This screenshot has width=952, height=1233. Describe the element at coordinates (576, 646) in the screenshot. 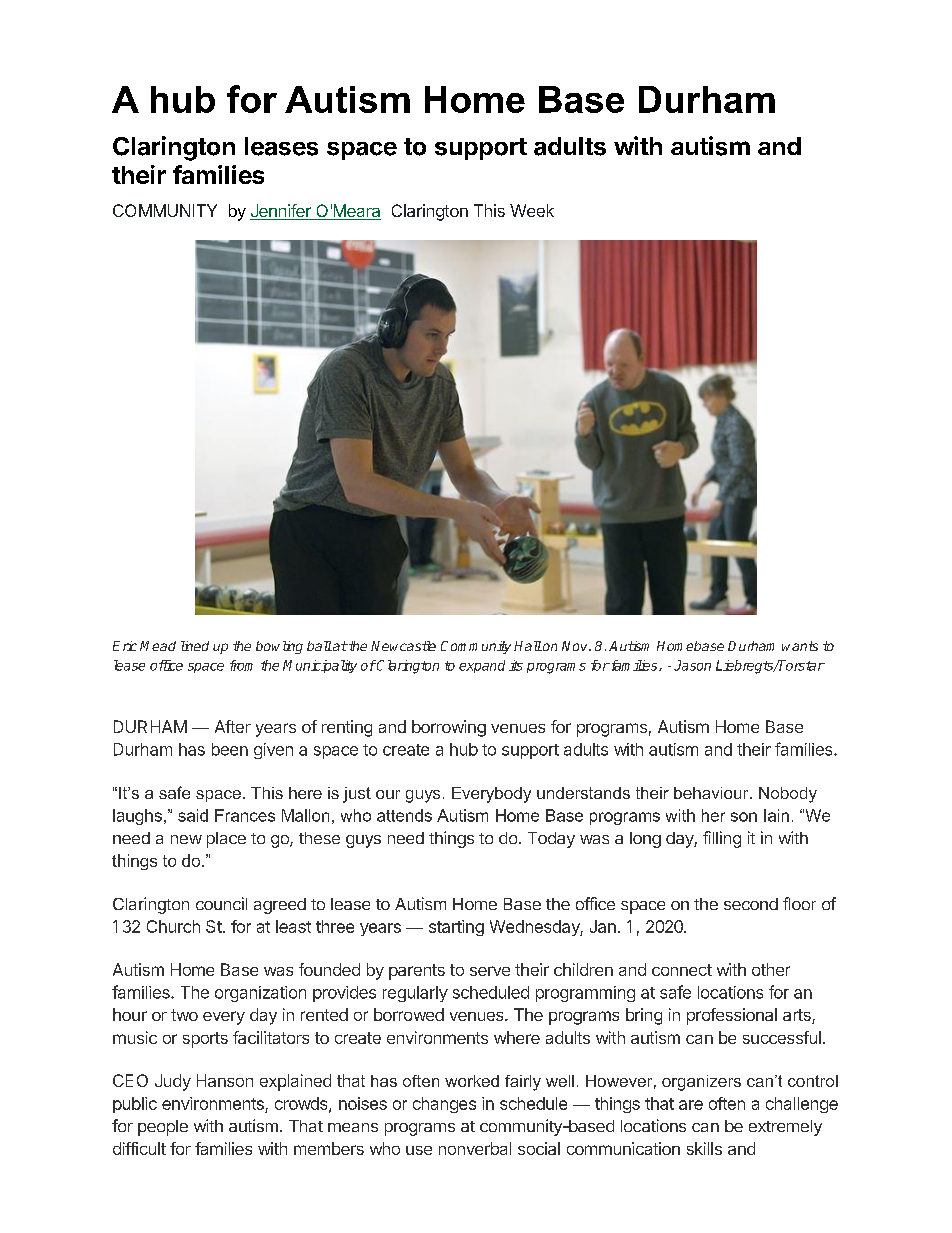

I see `Nov` at that location.
